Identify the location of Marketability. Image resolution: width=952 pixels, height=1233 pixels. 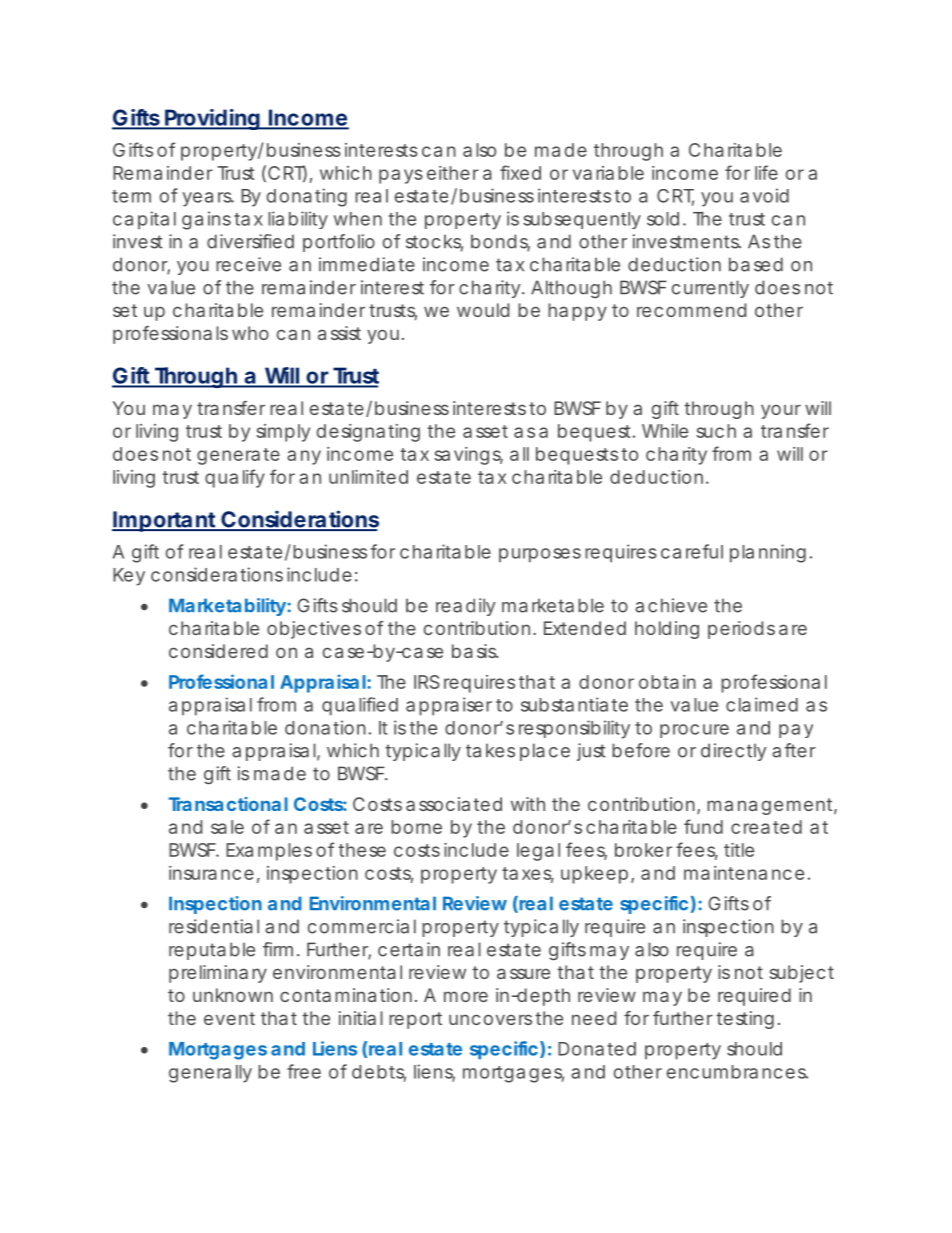
(227, 607).
